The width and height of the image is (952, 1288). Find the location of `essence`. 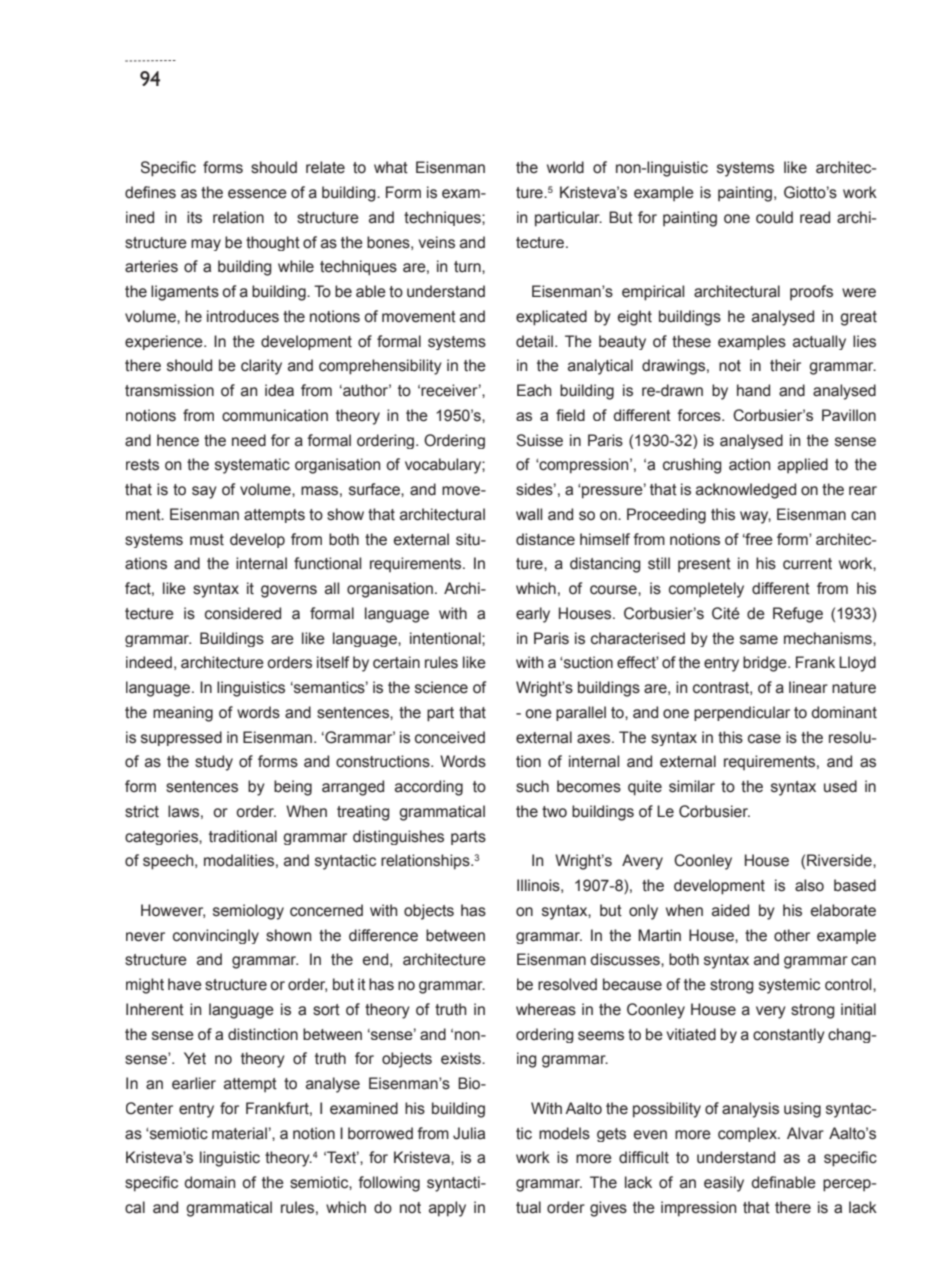

essence is located at coordinates (257, 194).
